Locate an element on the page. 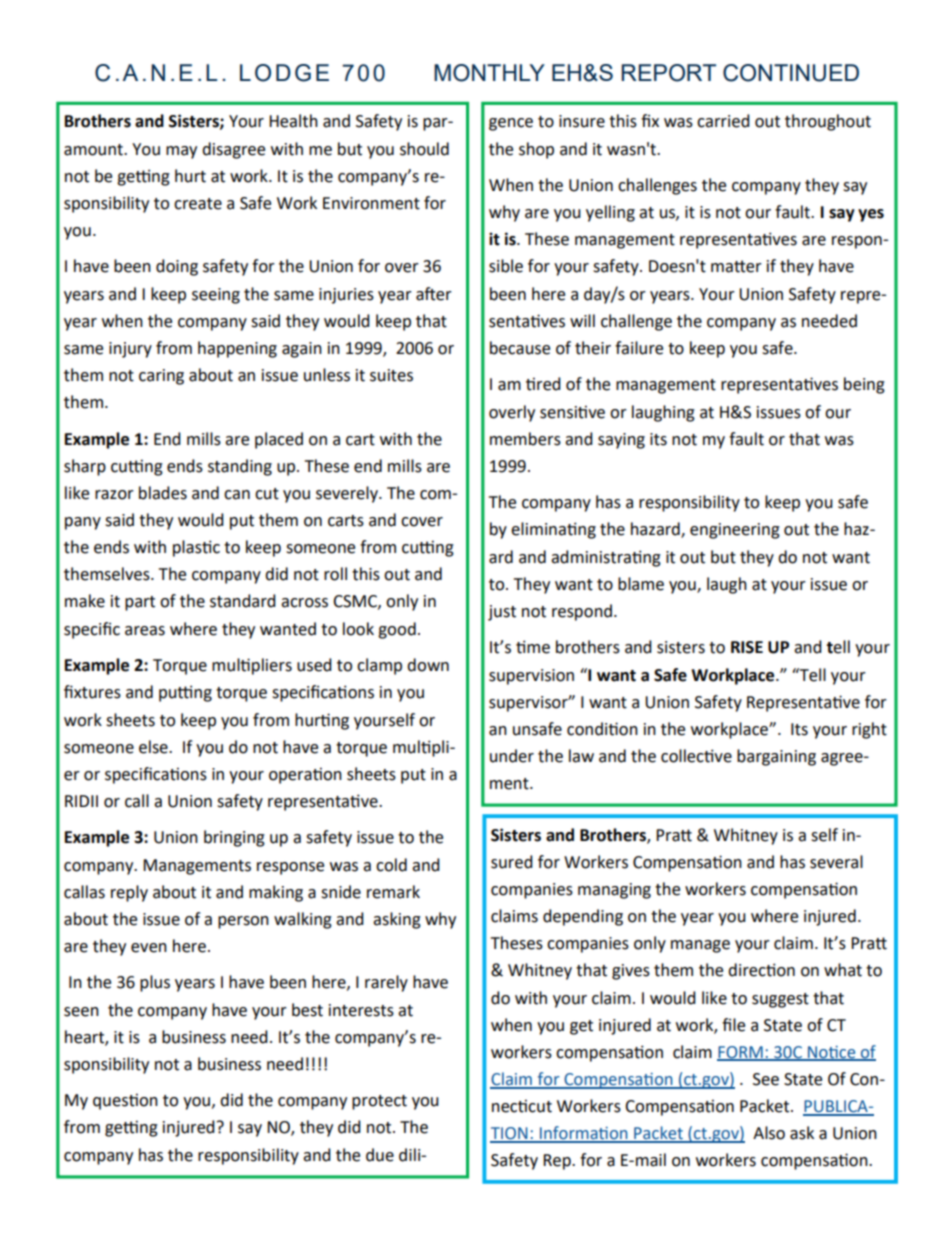  protect is located at coordinates (379, 1102).
